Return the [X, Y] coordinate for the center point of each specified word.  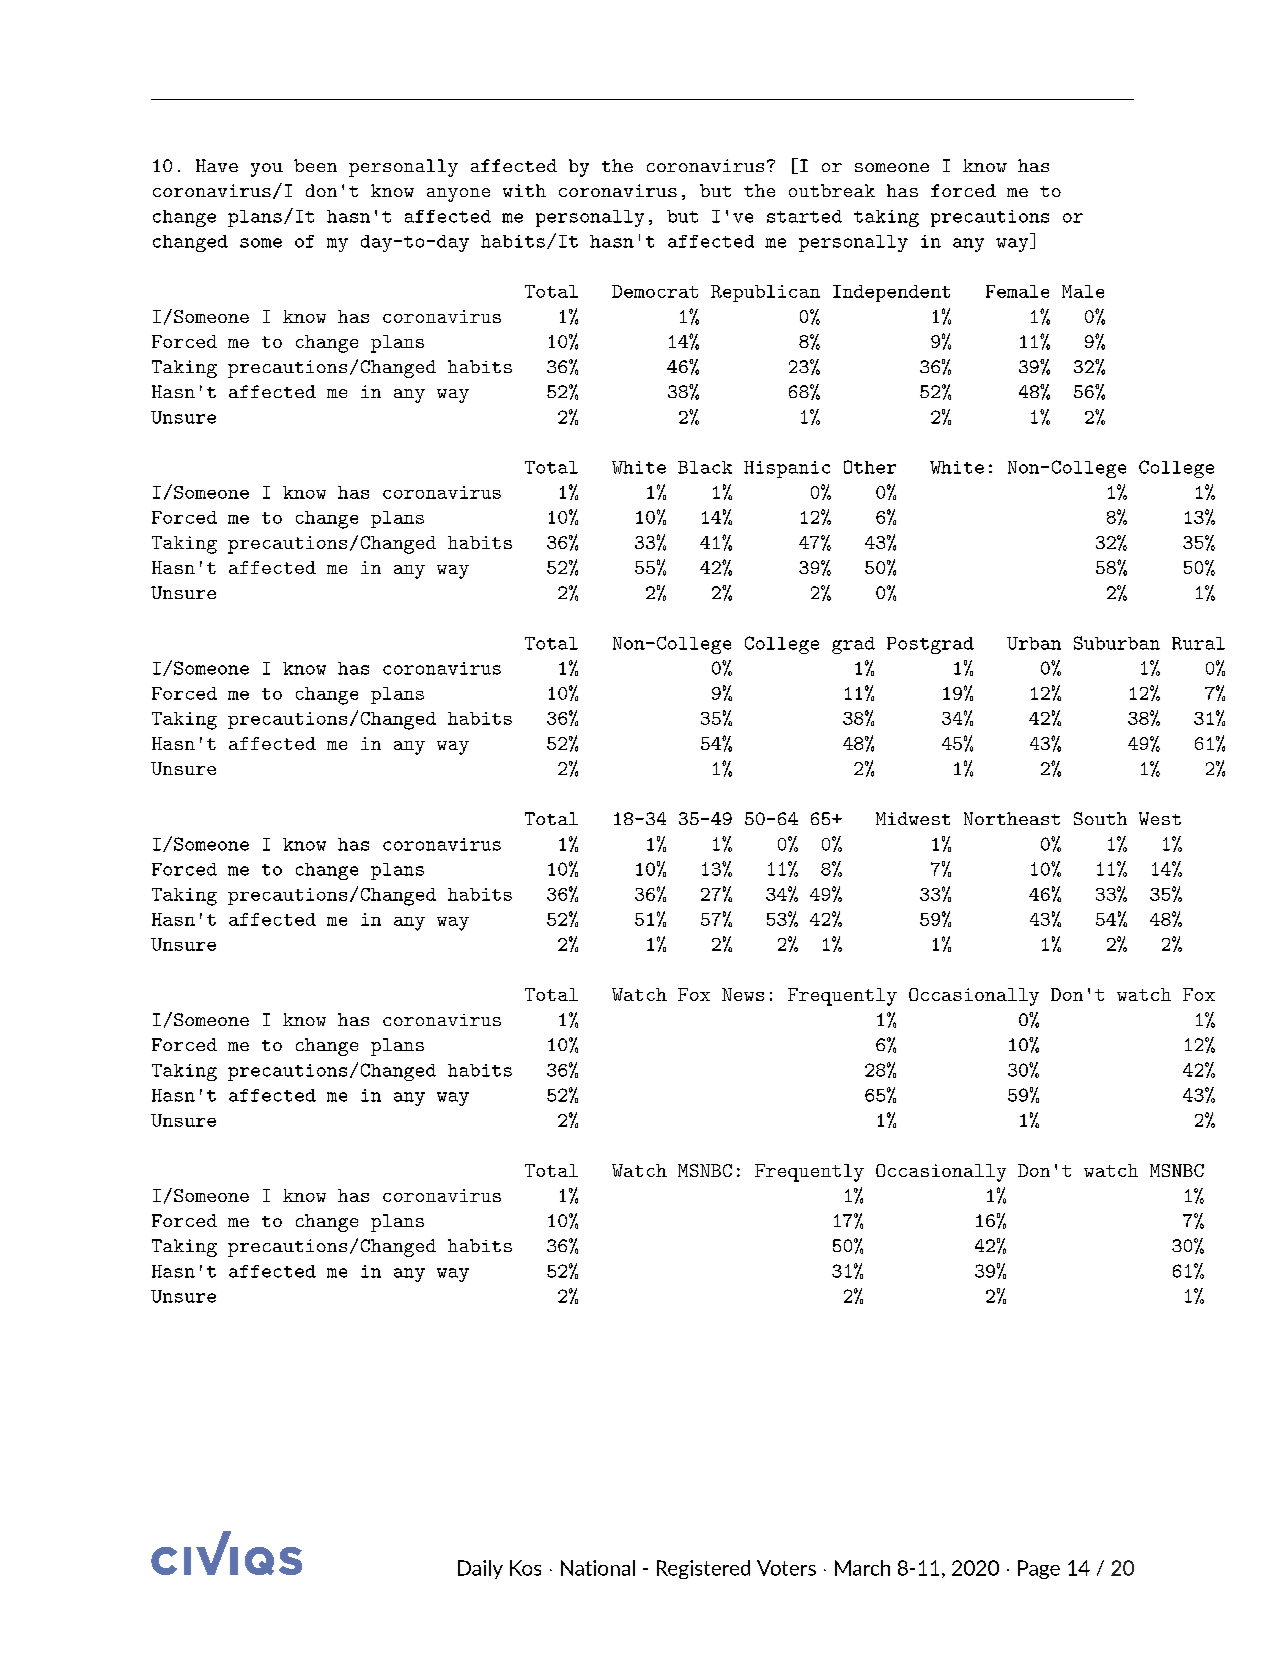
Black [705, 467]
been [315, 165]
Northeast [1012, 818]
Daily [480, 1569]
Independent [891, 293]
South [1100, 818]
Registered [703, 1569]
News [743, 994]
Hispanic [787, 469]
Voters [786, 1568]
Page [1039, 1569]
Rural [1198, 643]
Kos [525, 1568]
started [804, 216]
